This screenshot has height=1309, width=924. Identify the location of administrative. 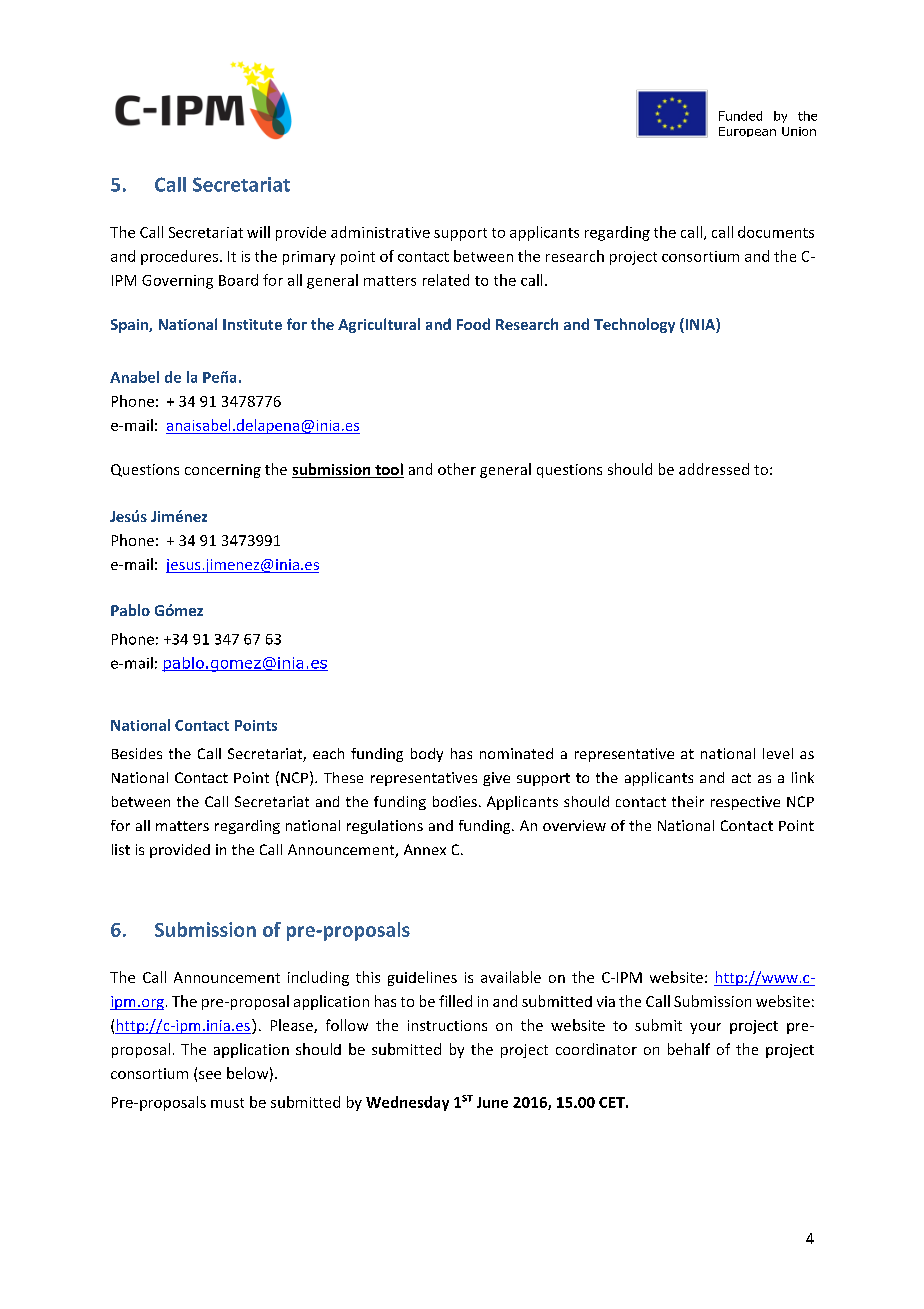
(380, 232).
